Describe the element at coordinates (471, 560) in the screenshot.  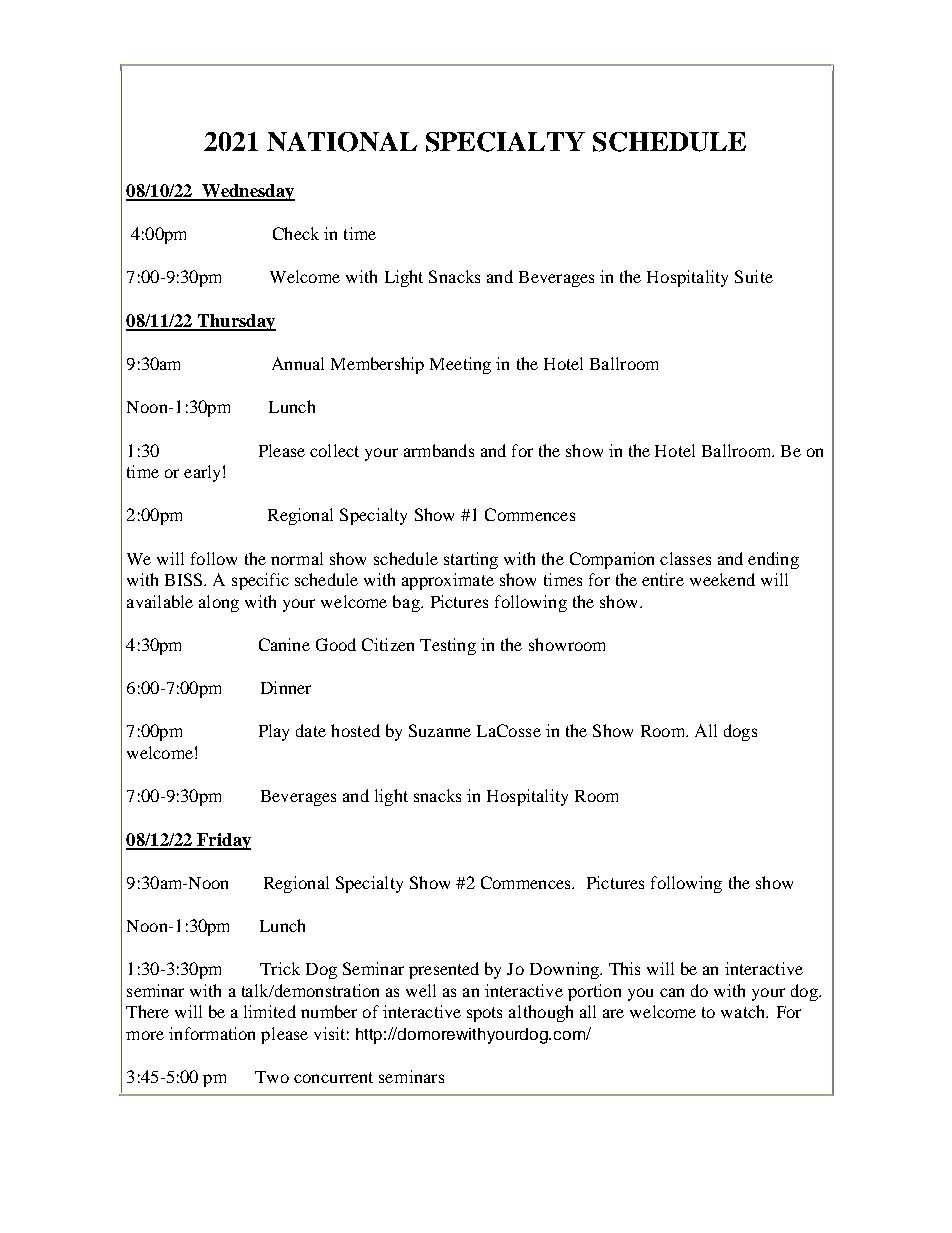
I see `starting` at that location.
